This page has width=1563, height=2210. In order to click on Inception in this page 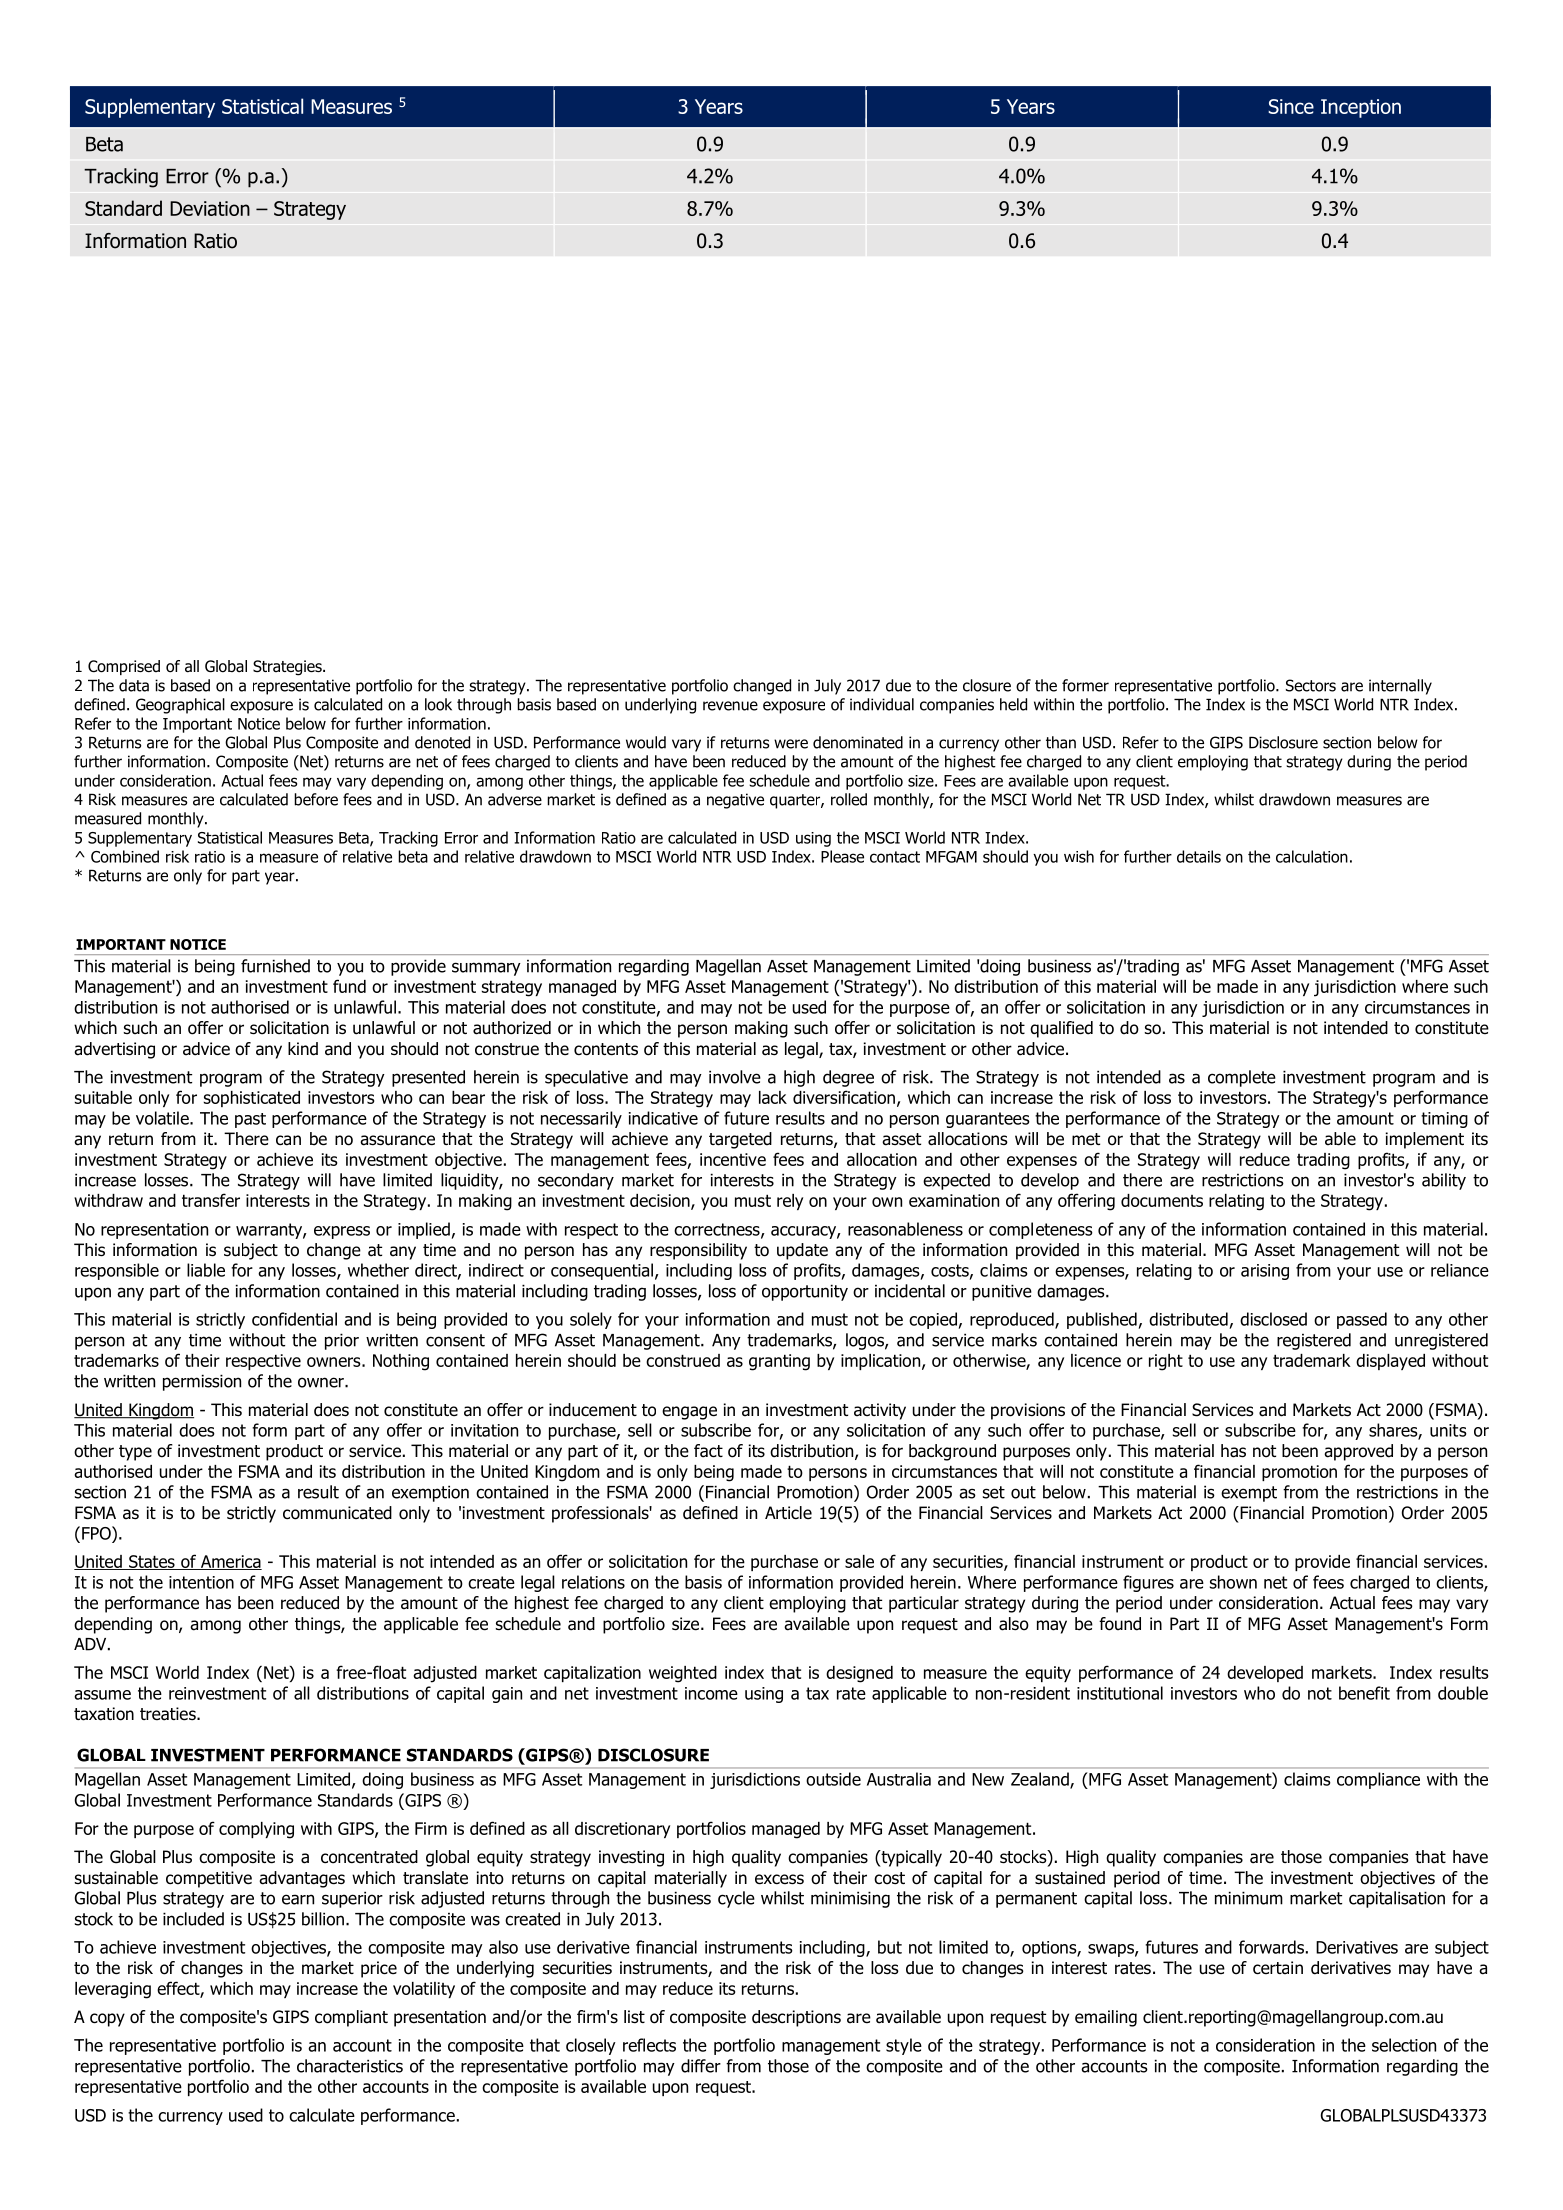, I will do `click(1361, 108)`.
